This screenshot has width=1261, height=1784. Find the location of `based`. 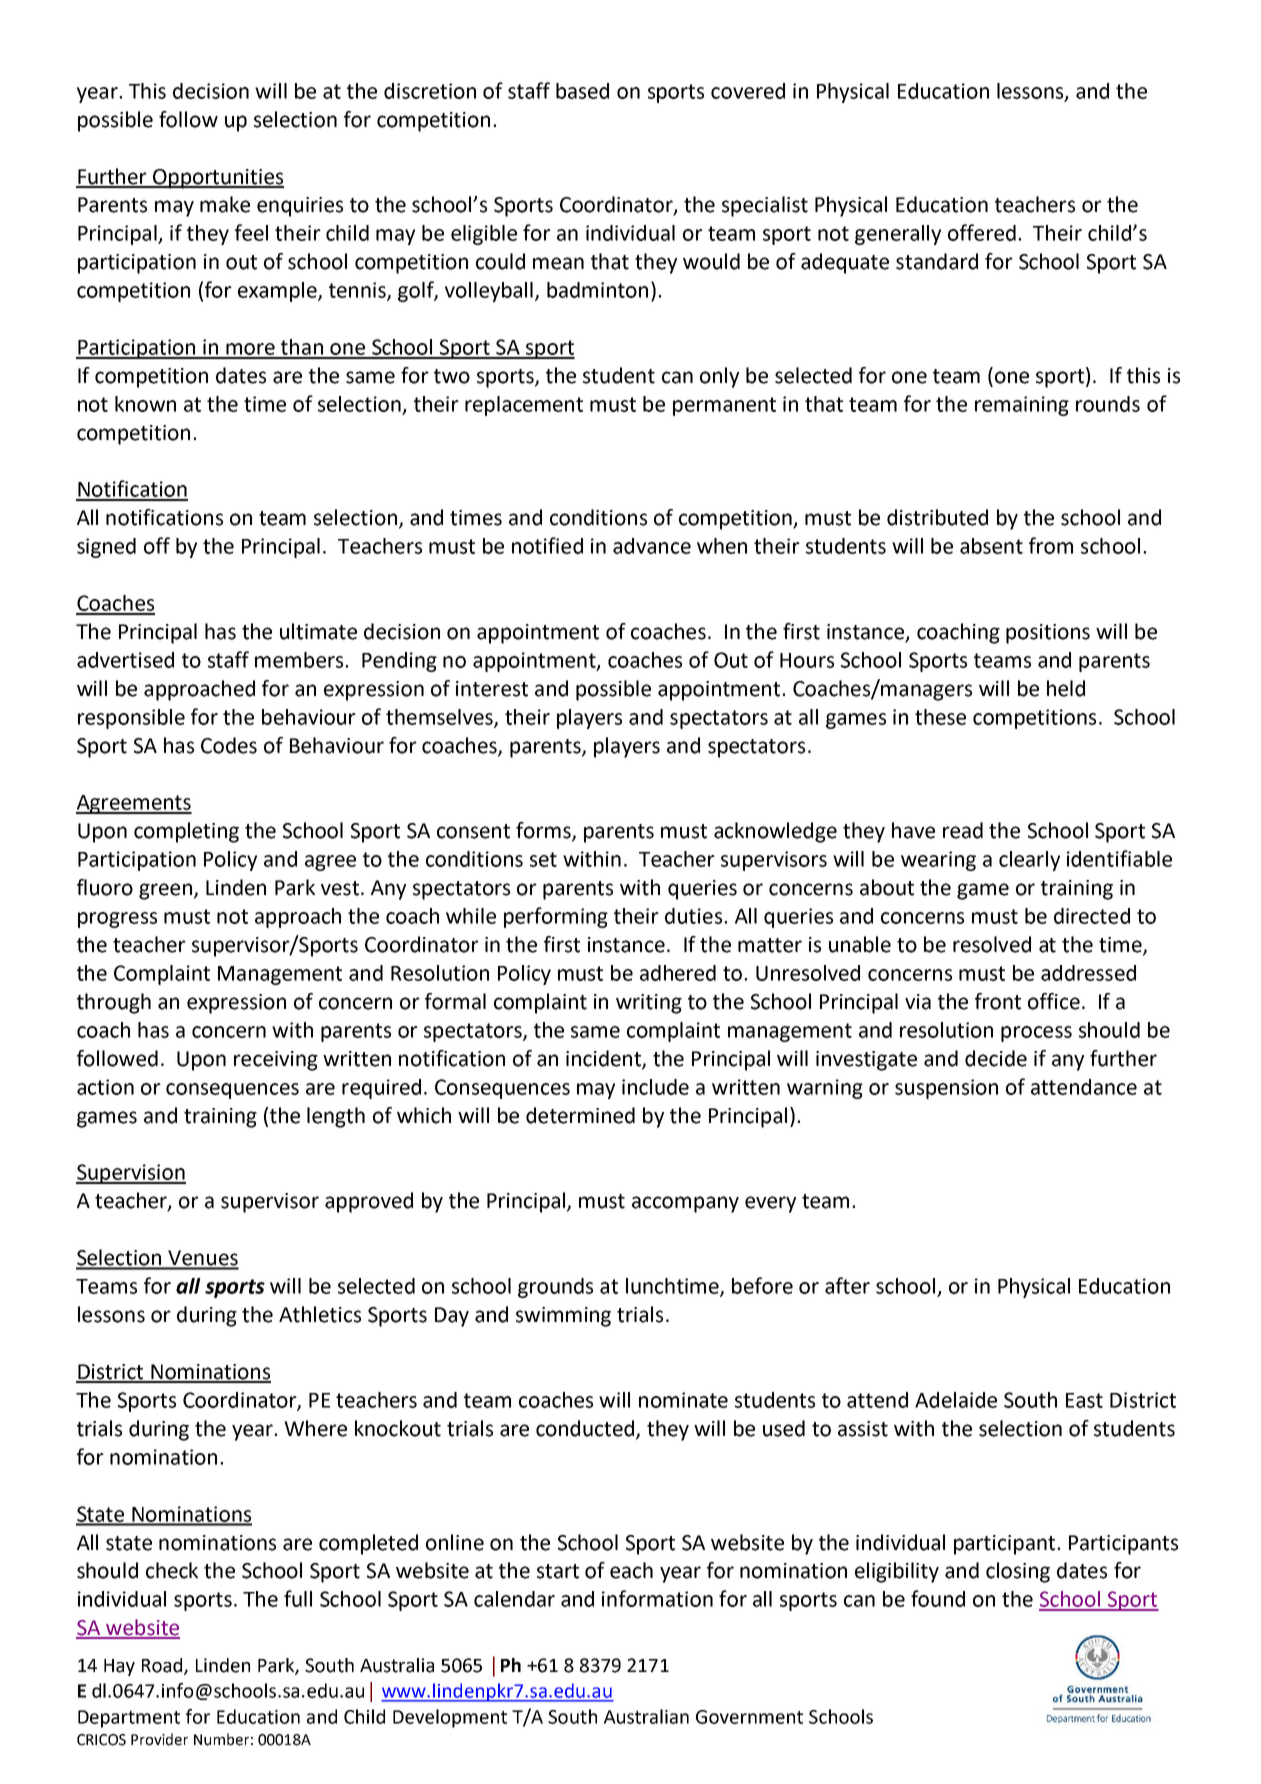

based is located at coordinates (582, 91).
